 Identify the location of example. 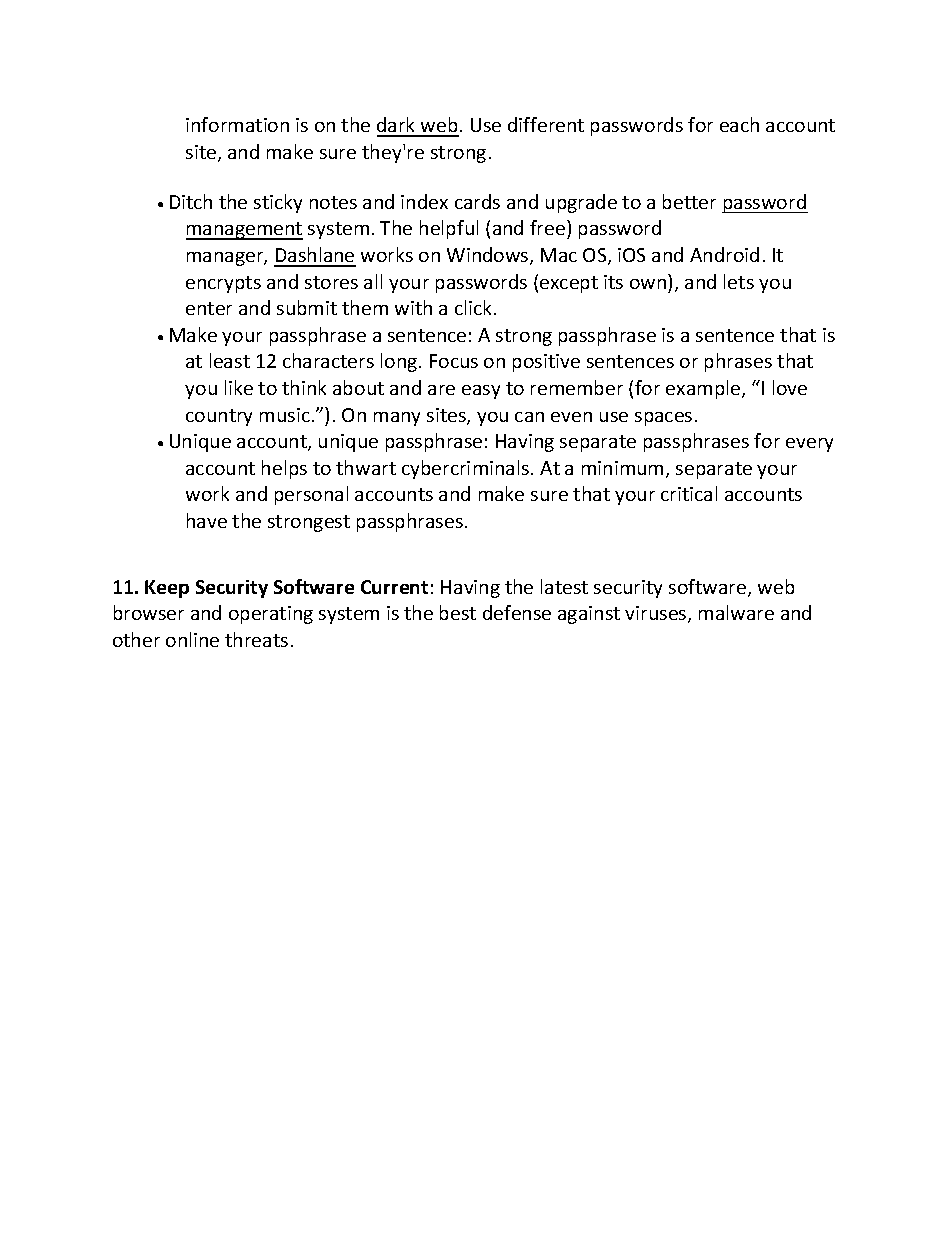
(704, 389).
